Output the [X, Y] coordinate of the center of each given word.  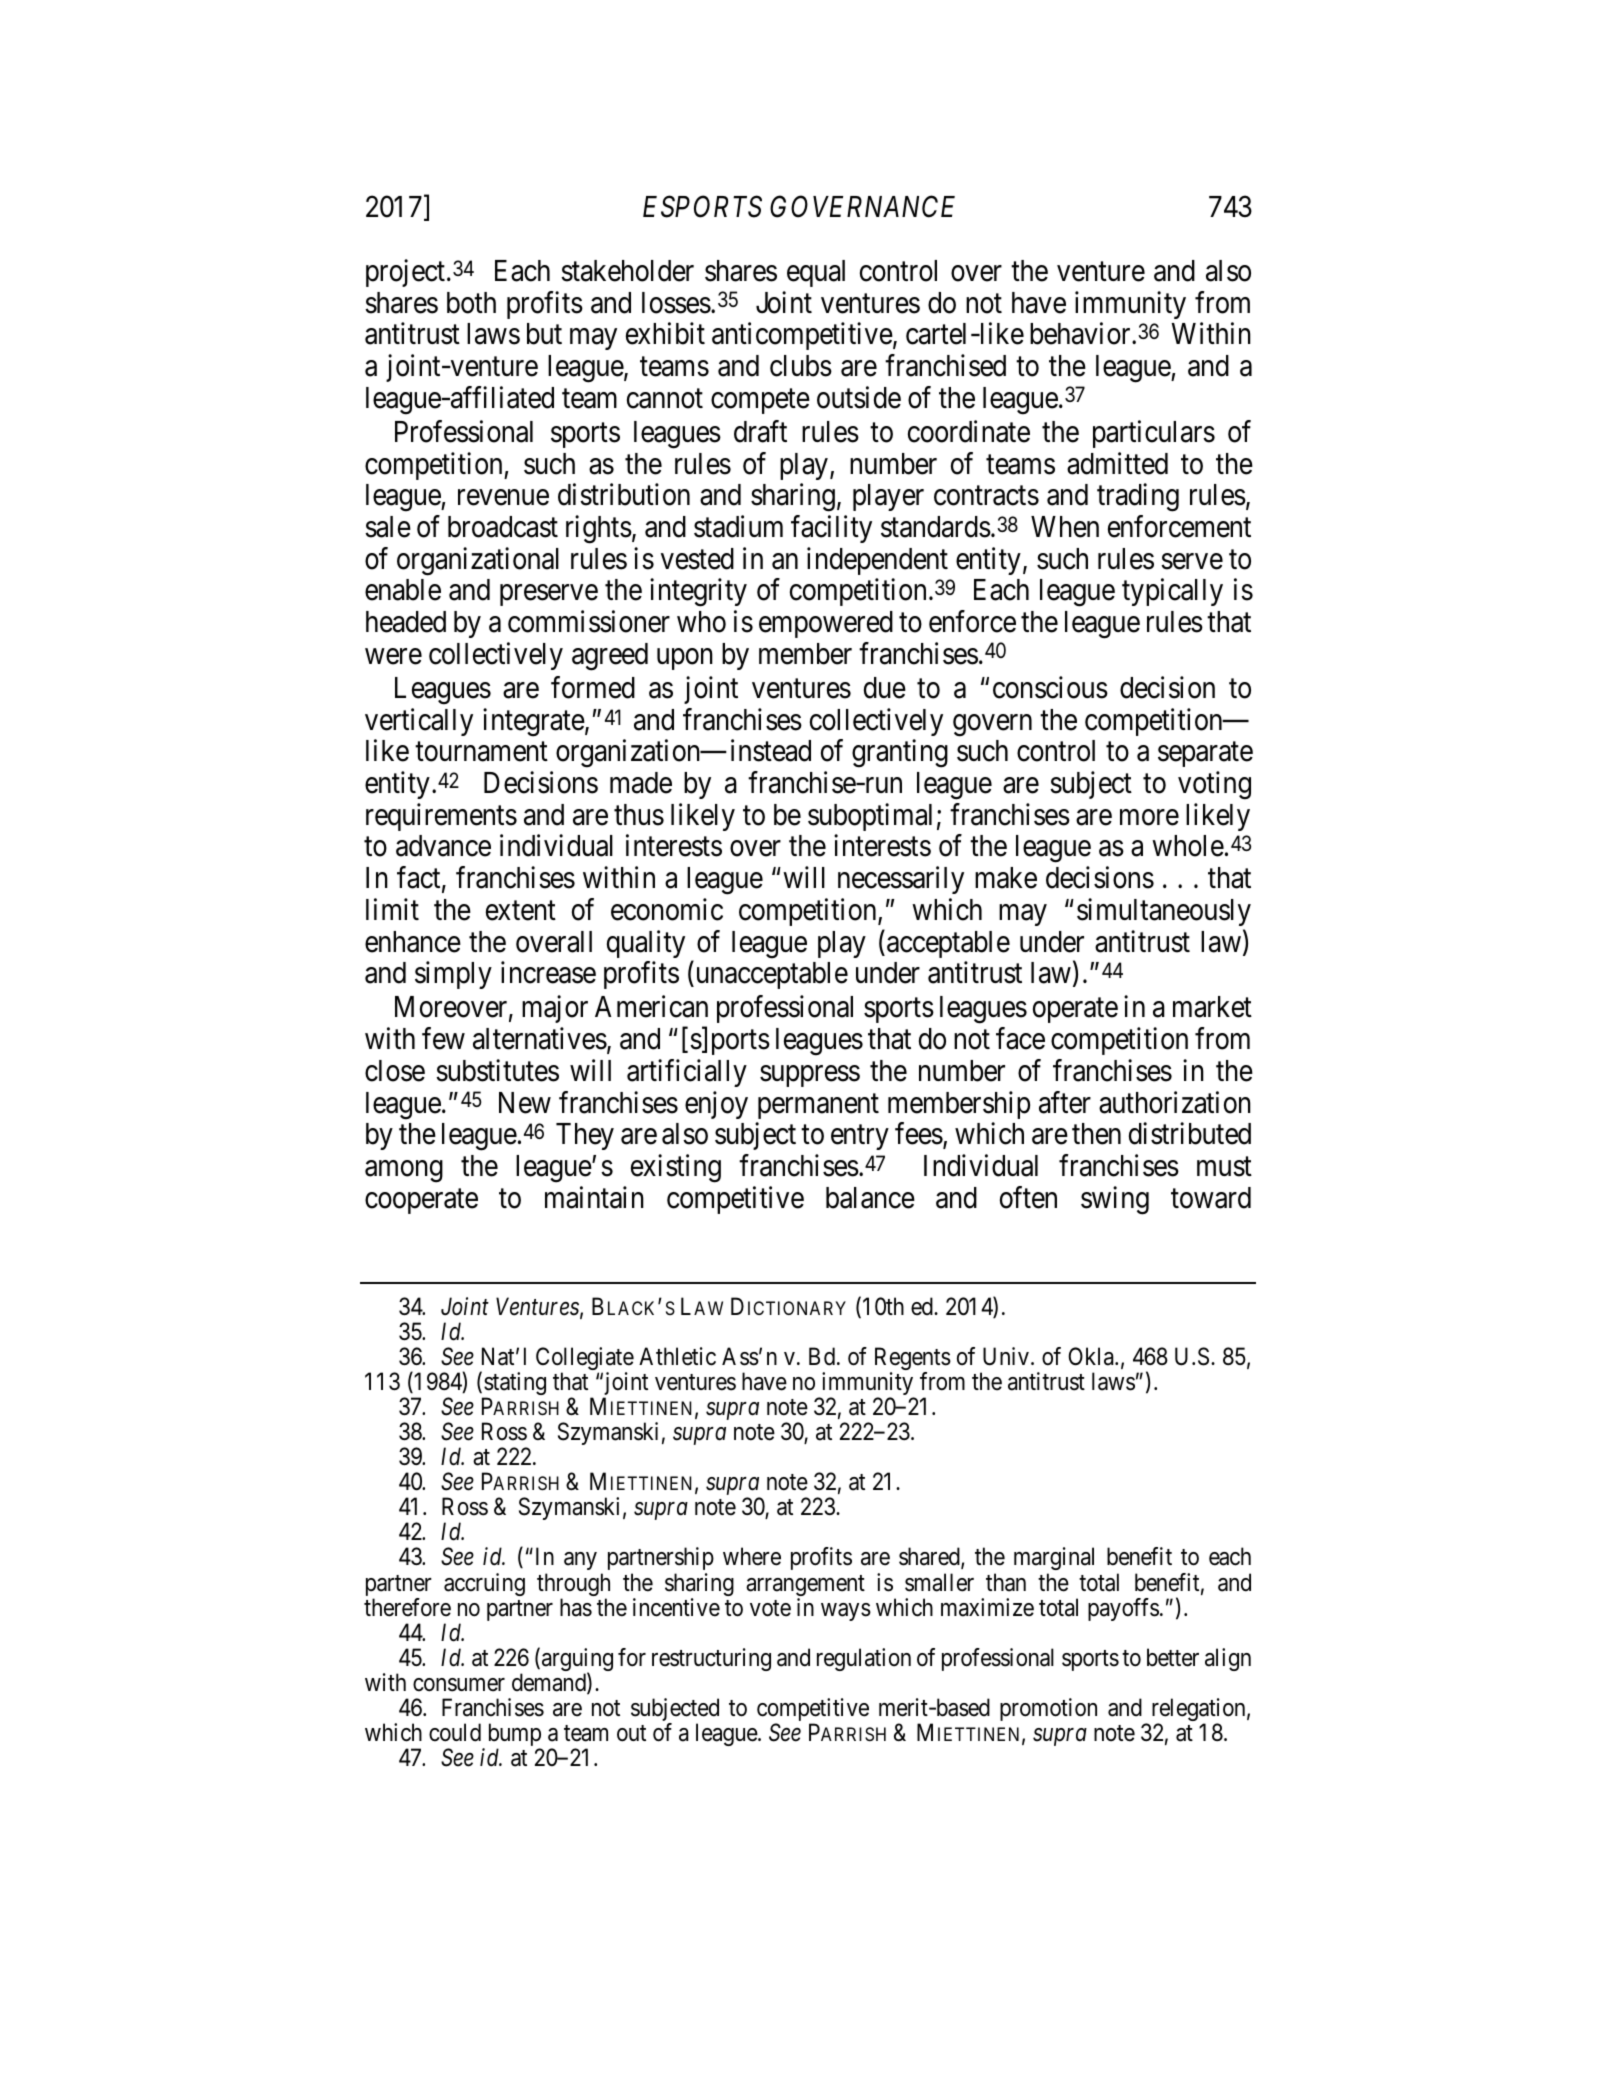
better [1173, 1657]
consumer [459, 1685]
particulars [1154, 434]
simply [453, 975]
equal [816, 273]
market [1212, 1007]
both [471, 303]
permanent [818, 1106]
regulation [864, 1659]
